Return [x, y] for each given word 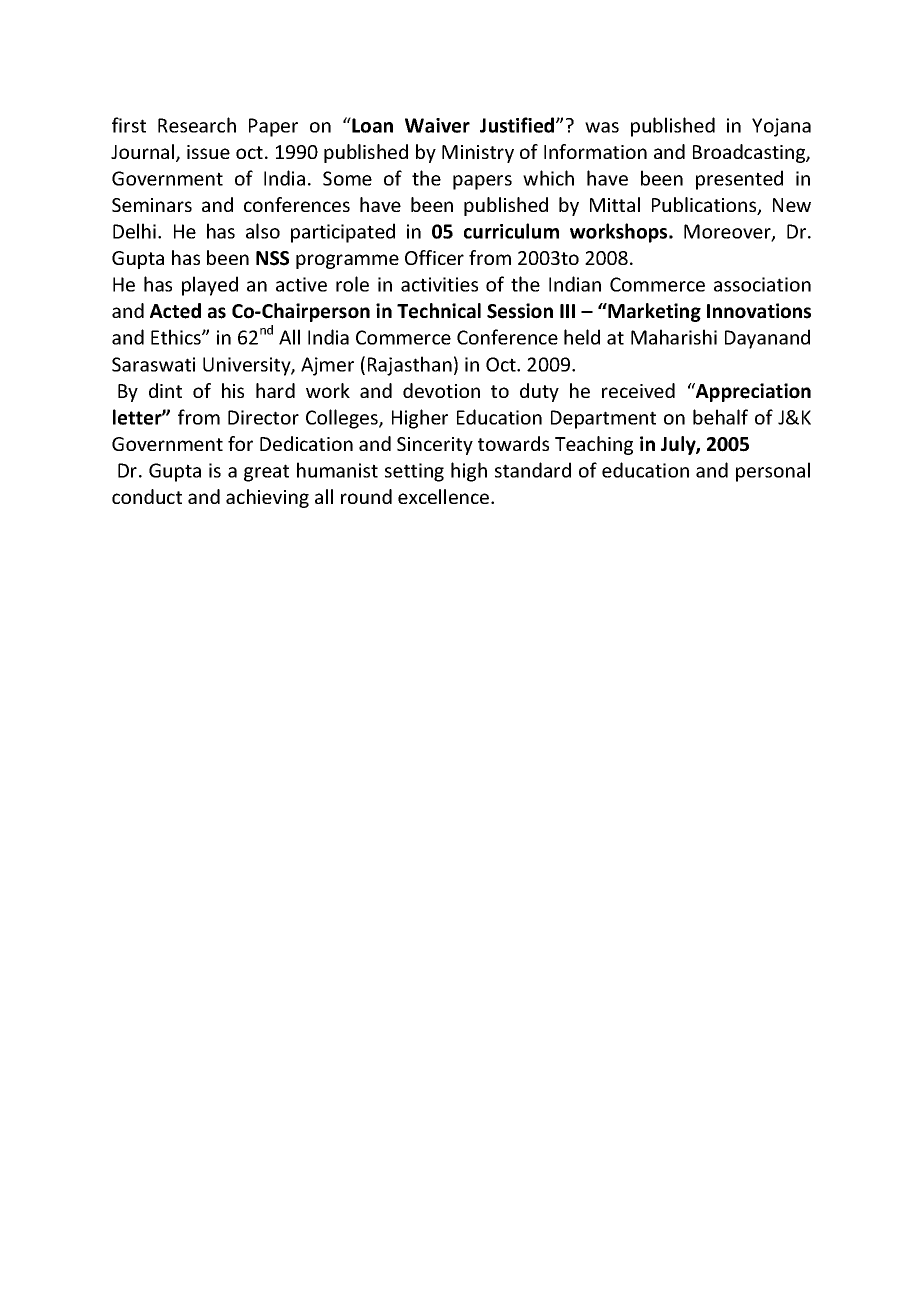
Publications [705, 206]
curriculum [511, 231]
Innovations [759, 311]
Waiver [437, 125]
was [602, 127]
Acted [175, 311]
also [263, 231]
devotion [441, 390]
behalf [720, 417]
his [233, 390]
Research [197, 125]
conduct [147, 496]
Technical [439, 311]
